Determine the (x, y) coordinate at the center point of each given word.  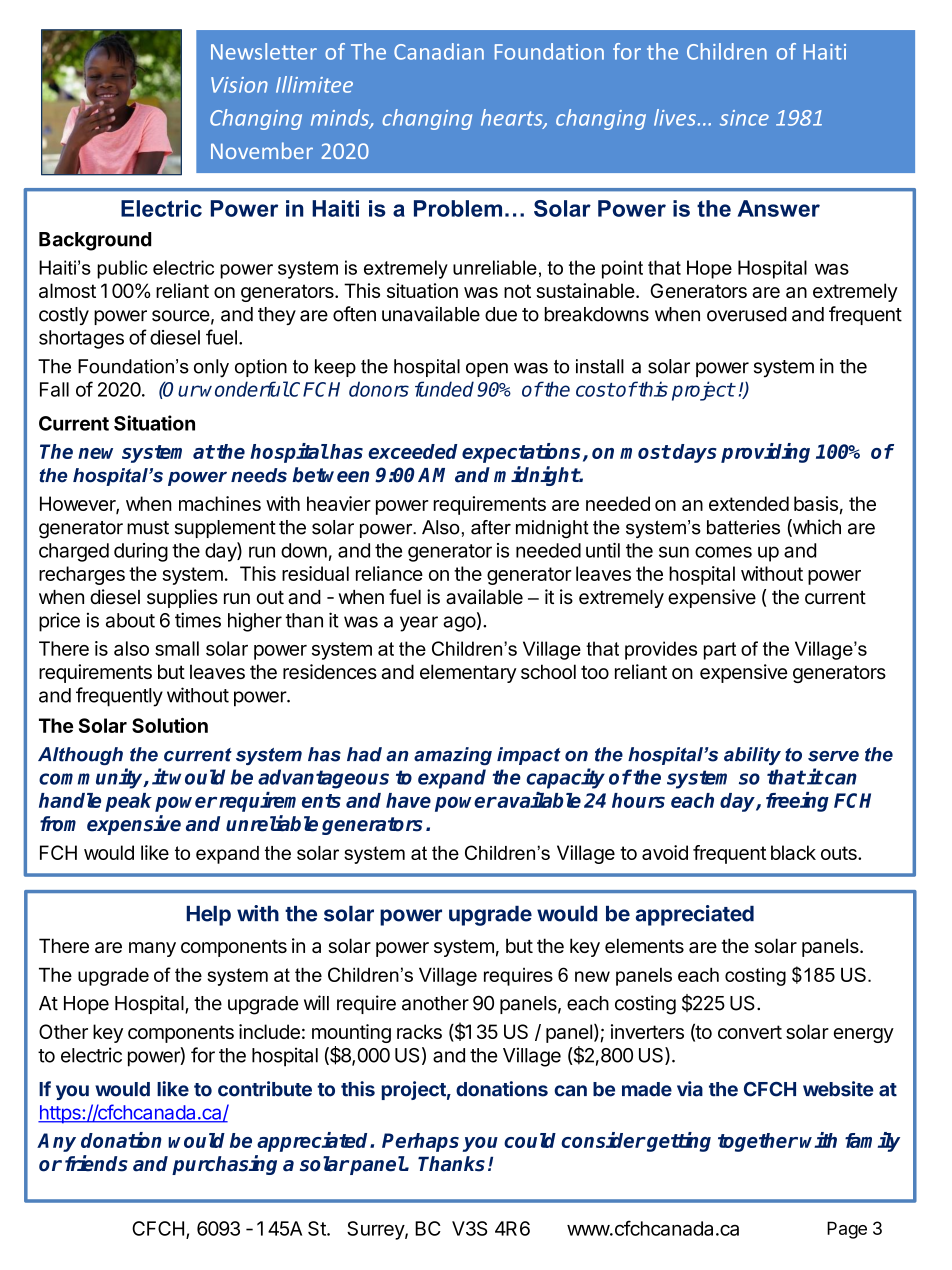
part (720, 651)
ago (459, 624)
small (177, 648)
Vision (239, 85)
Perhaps (420, 1142)
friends (96, 1163)
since (744, 118)
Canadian (439, 51)
